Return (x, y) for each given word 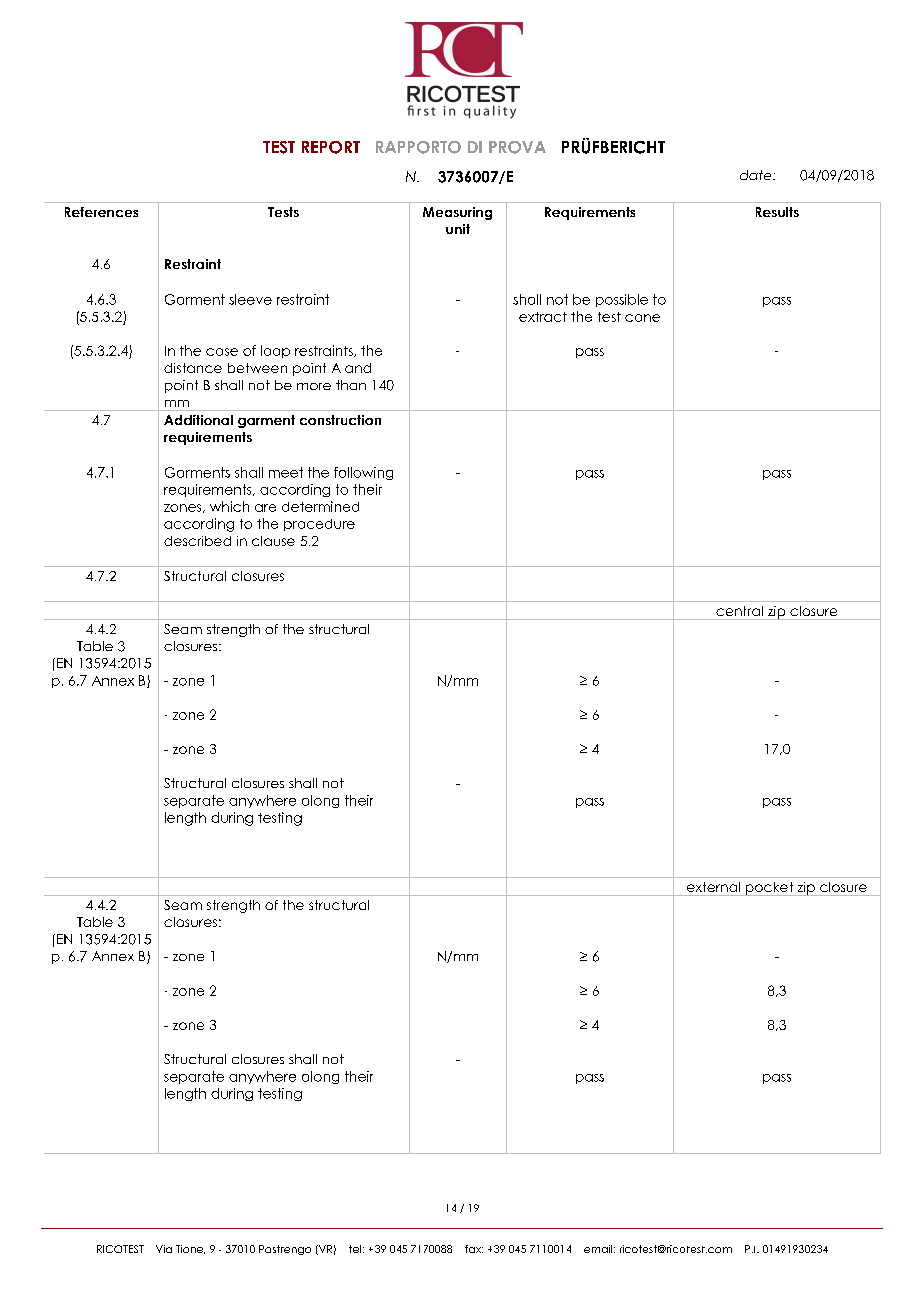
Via (164, 1249)
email (599, 1249)
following (363, 473)
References (101, 212)
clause (273, 541)
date (757, 175)
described (197, 541)
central (739, 611)
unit (458, 229)
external (713, 887)
